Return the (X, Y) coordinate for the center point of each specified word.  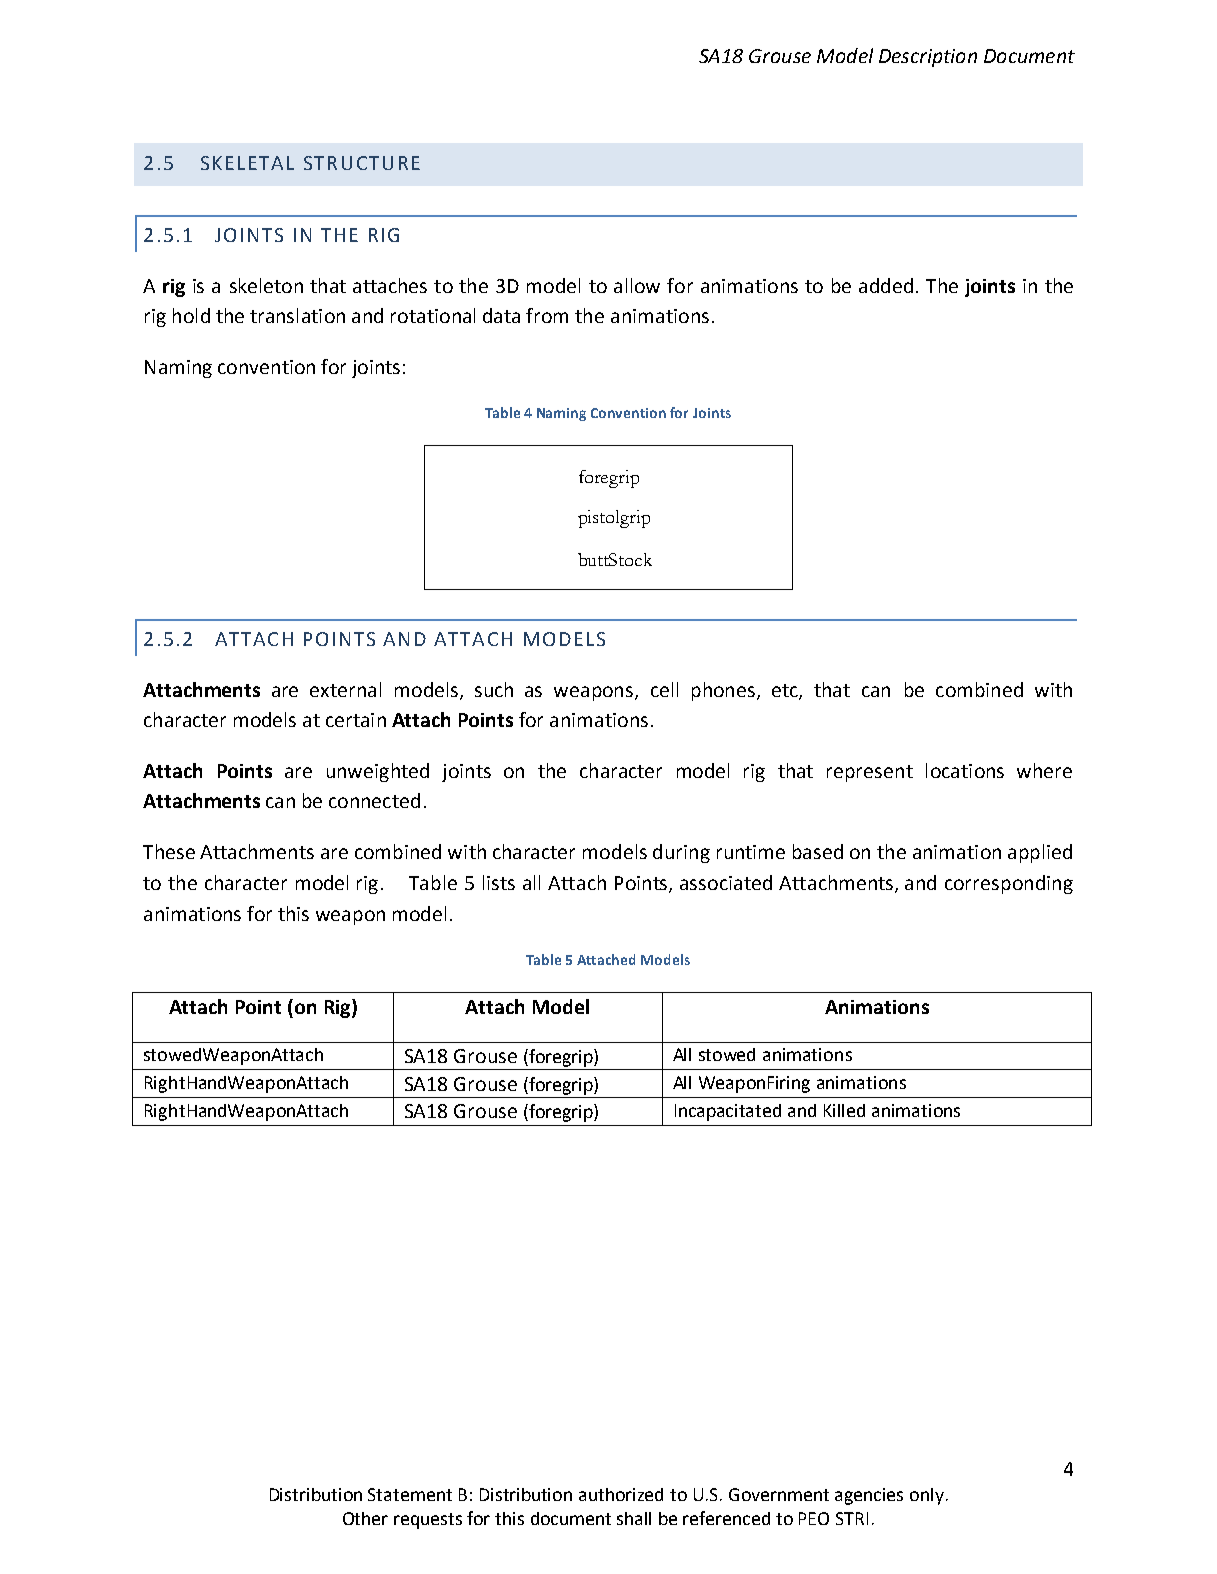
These (169, 851)
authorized (621, 1494)
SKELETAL (247, 163)
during (681, 853)
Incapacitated (728, 1112)
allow (637, 285)
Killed (844, 1110)
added (886, 285)
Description (928, 58)
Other (365, 1518)
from (547, 315)
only (927, 1496)
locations (965, 770)
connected (374, 800)
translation (297, 315)
